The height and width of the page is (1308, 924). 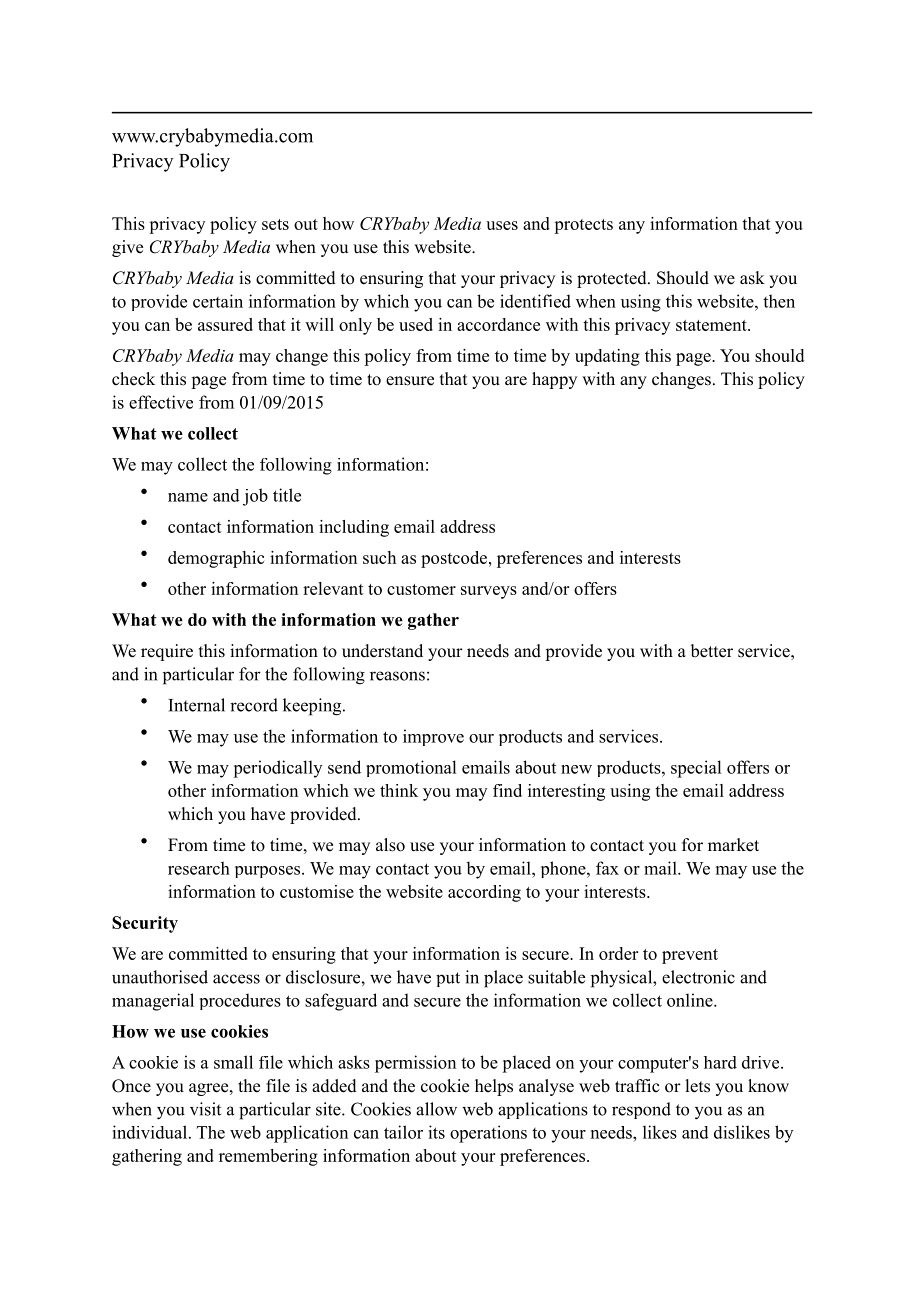 I want to click on certain, so click(x=218, y=301).
